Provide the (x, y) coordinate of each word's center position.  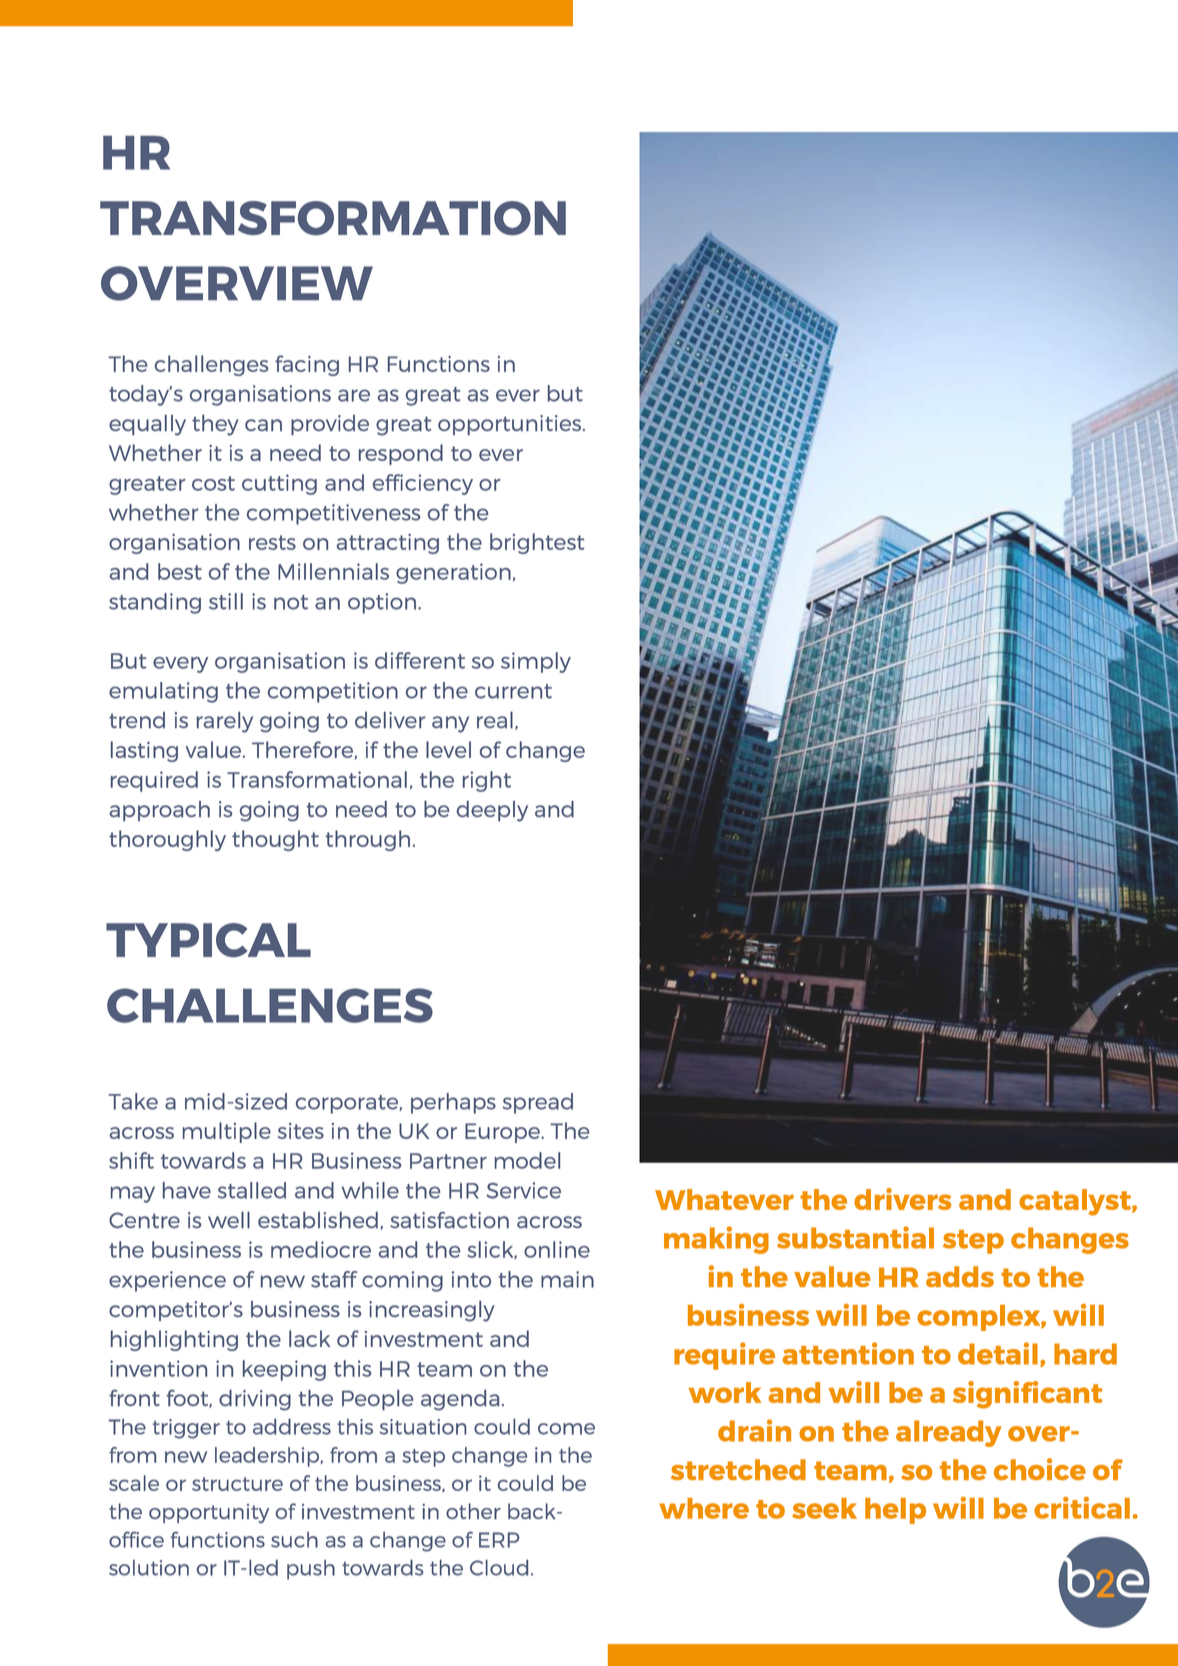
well (229, 1220)
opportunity (209, 1513)
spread (538, 1103)
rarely (225, 722)
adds (960, 1276)
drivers (902, 1199)
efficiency (423, 484)
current (513, 691)
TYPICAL (208, 940)
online (557, 1249)
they (215, 425)
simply (536, 662)
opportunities (511, 425)
